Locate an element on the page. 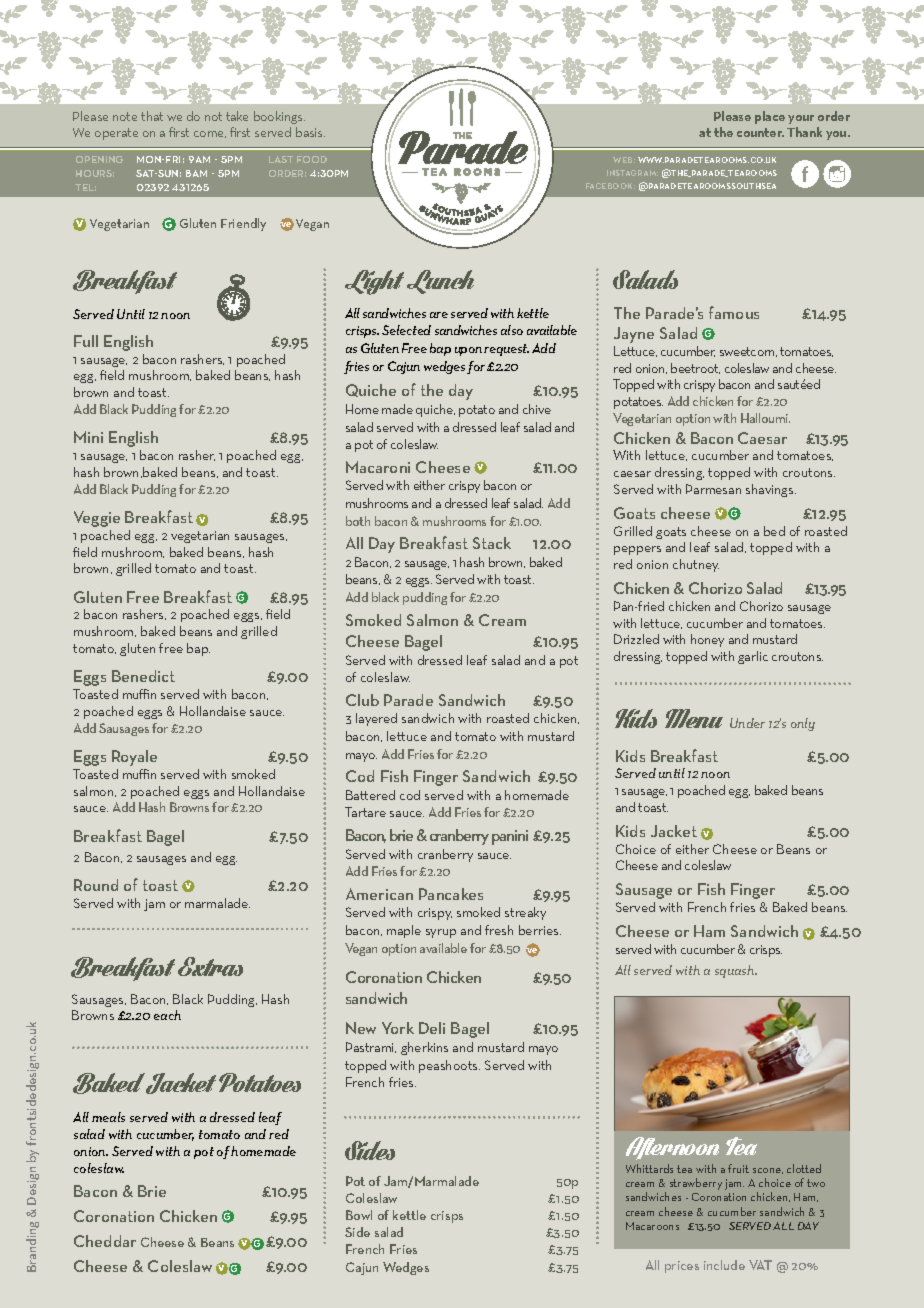 This image has width=924, height=1308. include is located at coordinates (724, 1265).
